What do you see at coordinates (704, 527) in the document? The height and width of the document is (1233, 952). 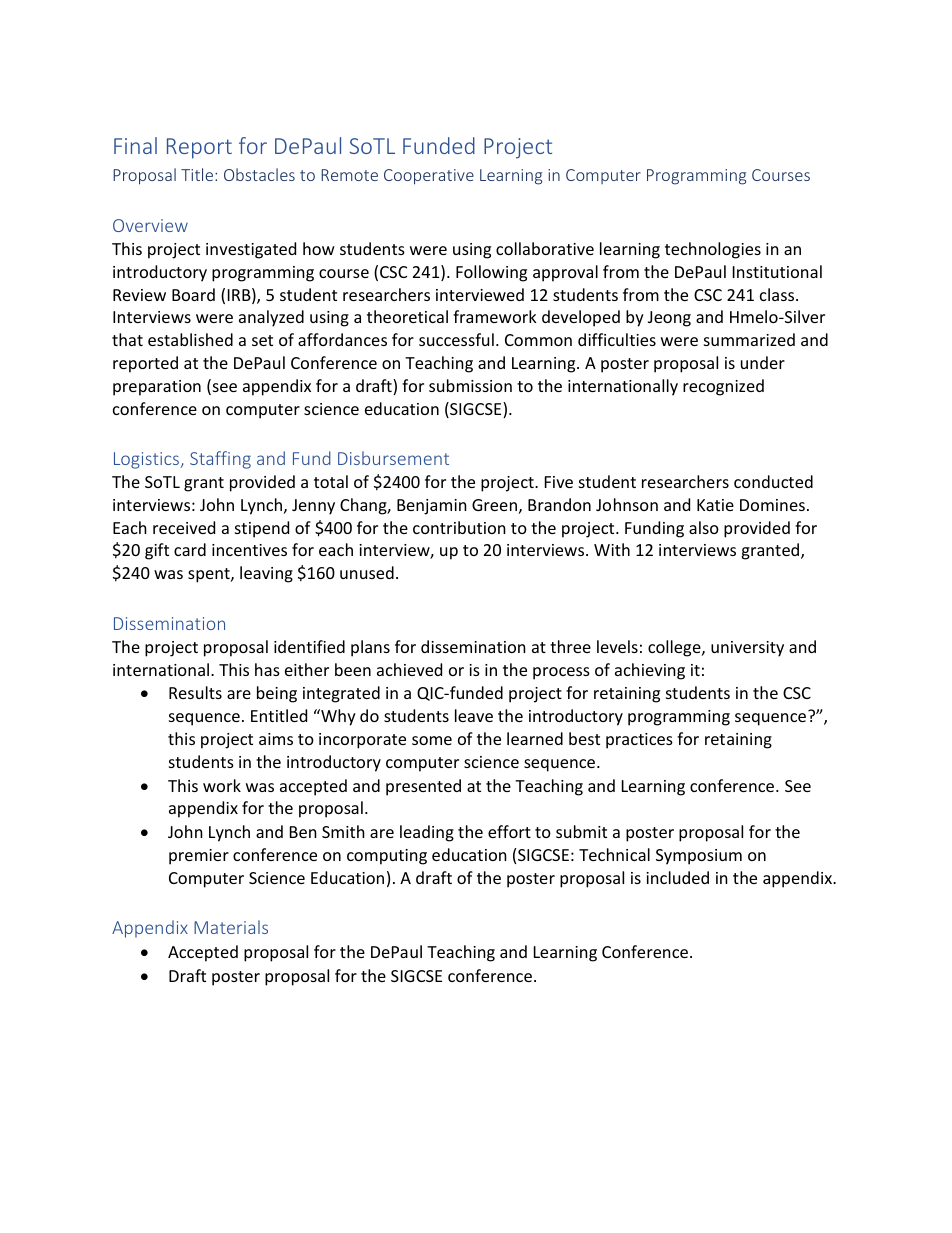 I see `also` at bounding box center [704, 527].
